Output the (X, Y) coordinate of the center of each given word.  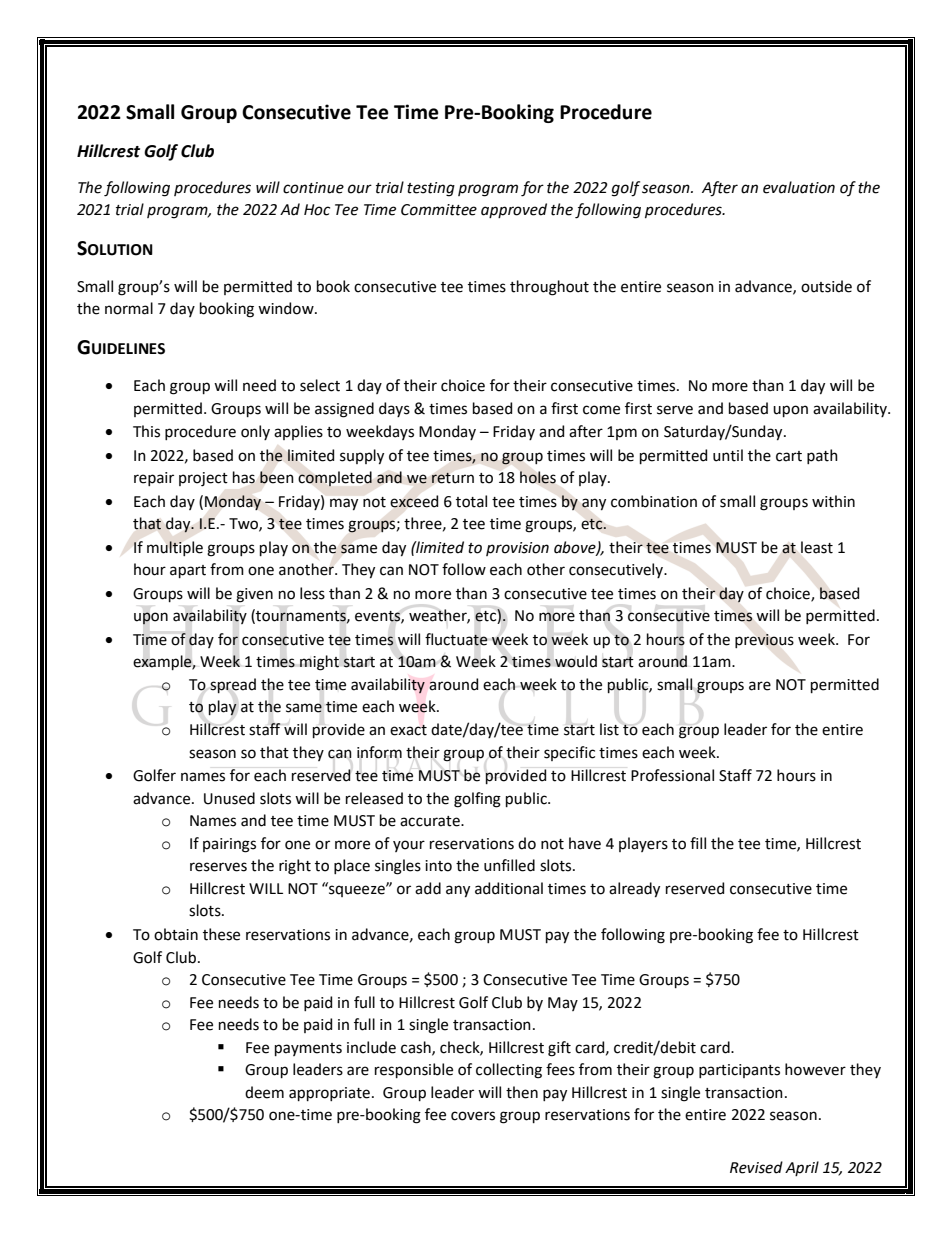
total (471, 501)
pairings (229, 845)
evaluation (799, 187)
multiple (175, 548)
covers (473, 1116)
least (817, 547)
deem (264, 1092)
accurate (431, 821)
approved (514, 210)
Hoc (317, 210)
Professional (672, 775)
